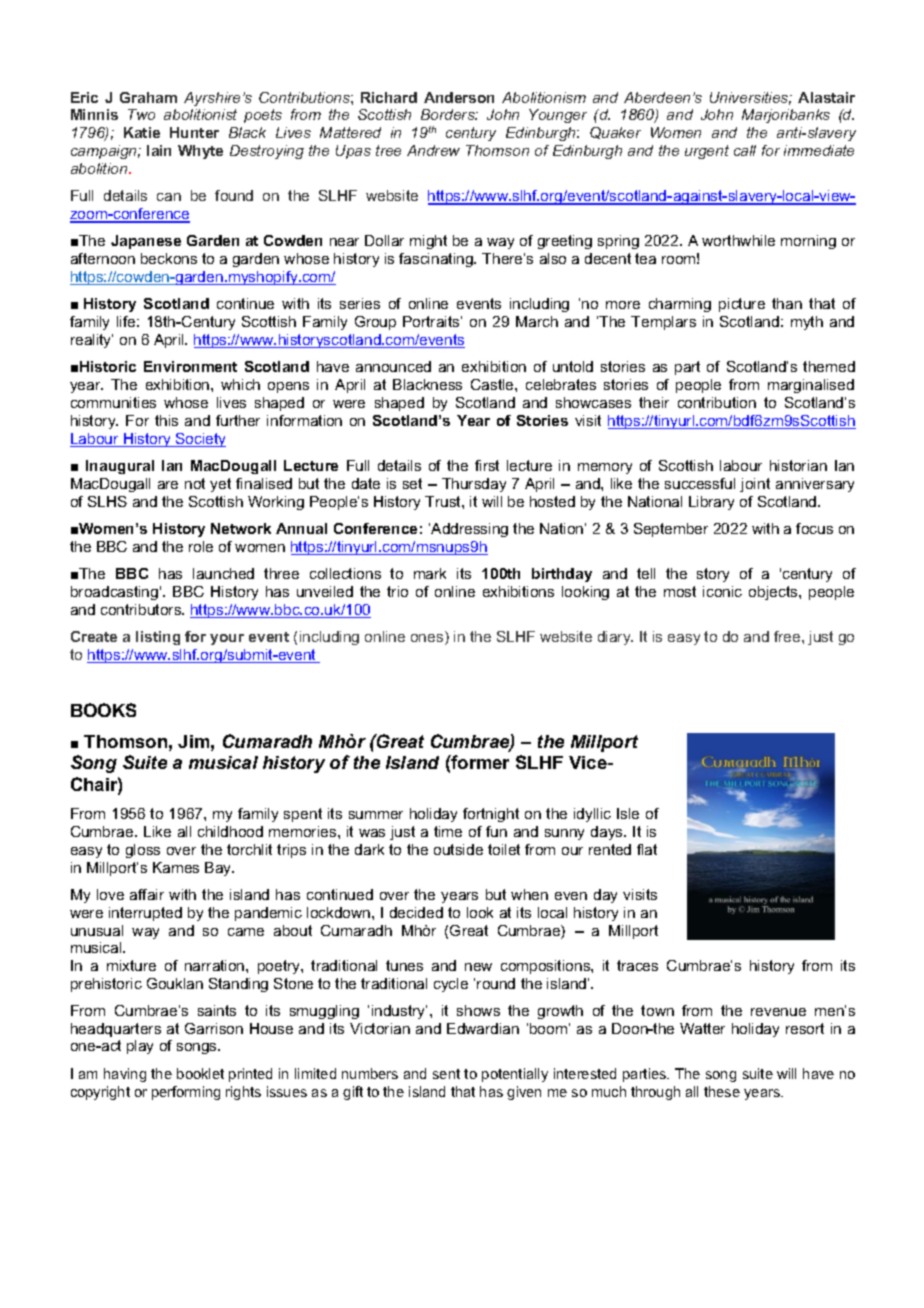 This page has height=1308, width=924. Describe the element at coordinates (200, 440) in the page. I see `Society` at that location.
